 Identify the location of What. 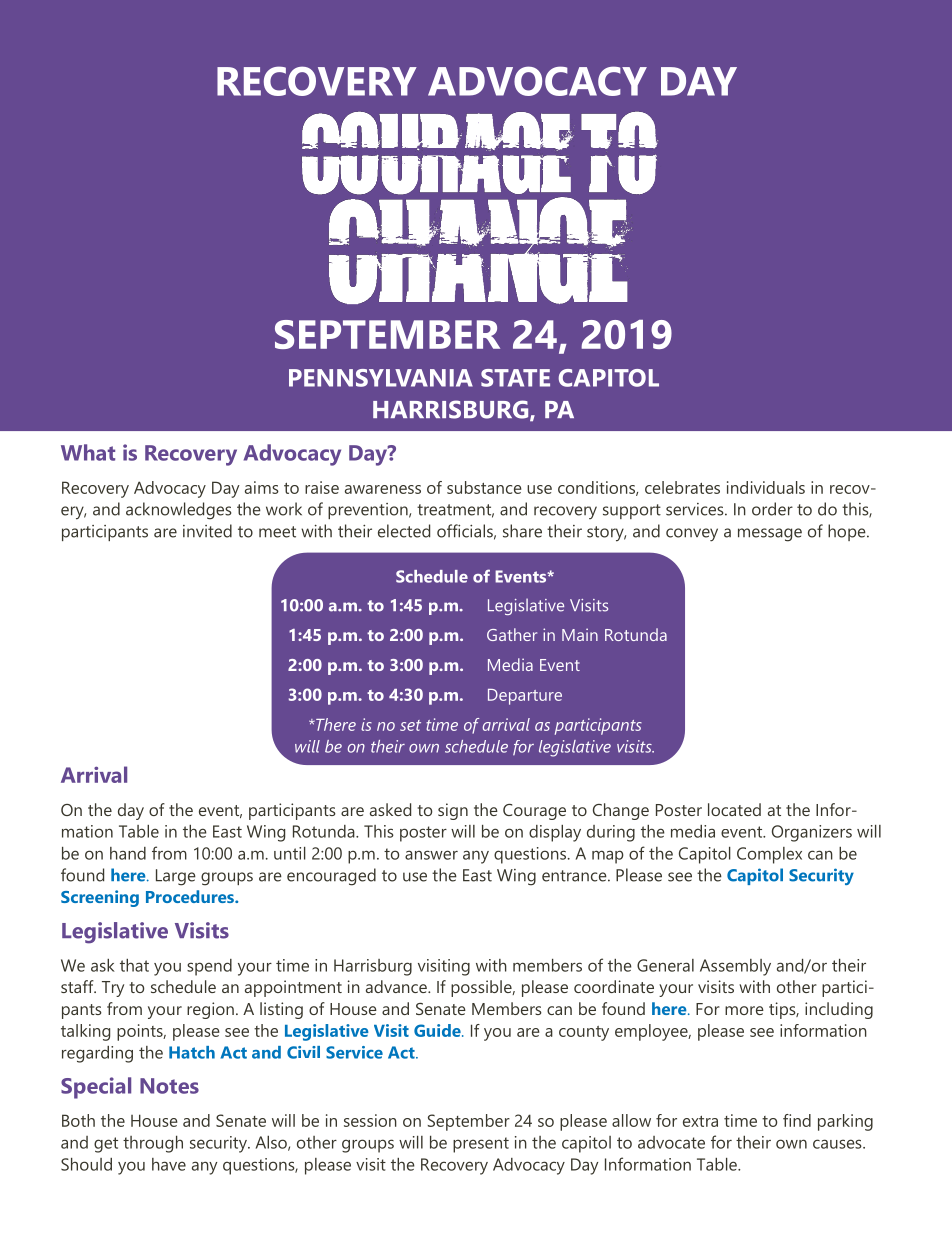
(88, 452).
